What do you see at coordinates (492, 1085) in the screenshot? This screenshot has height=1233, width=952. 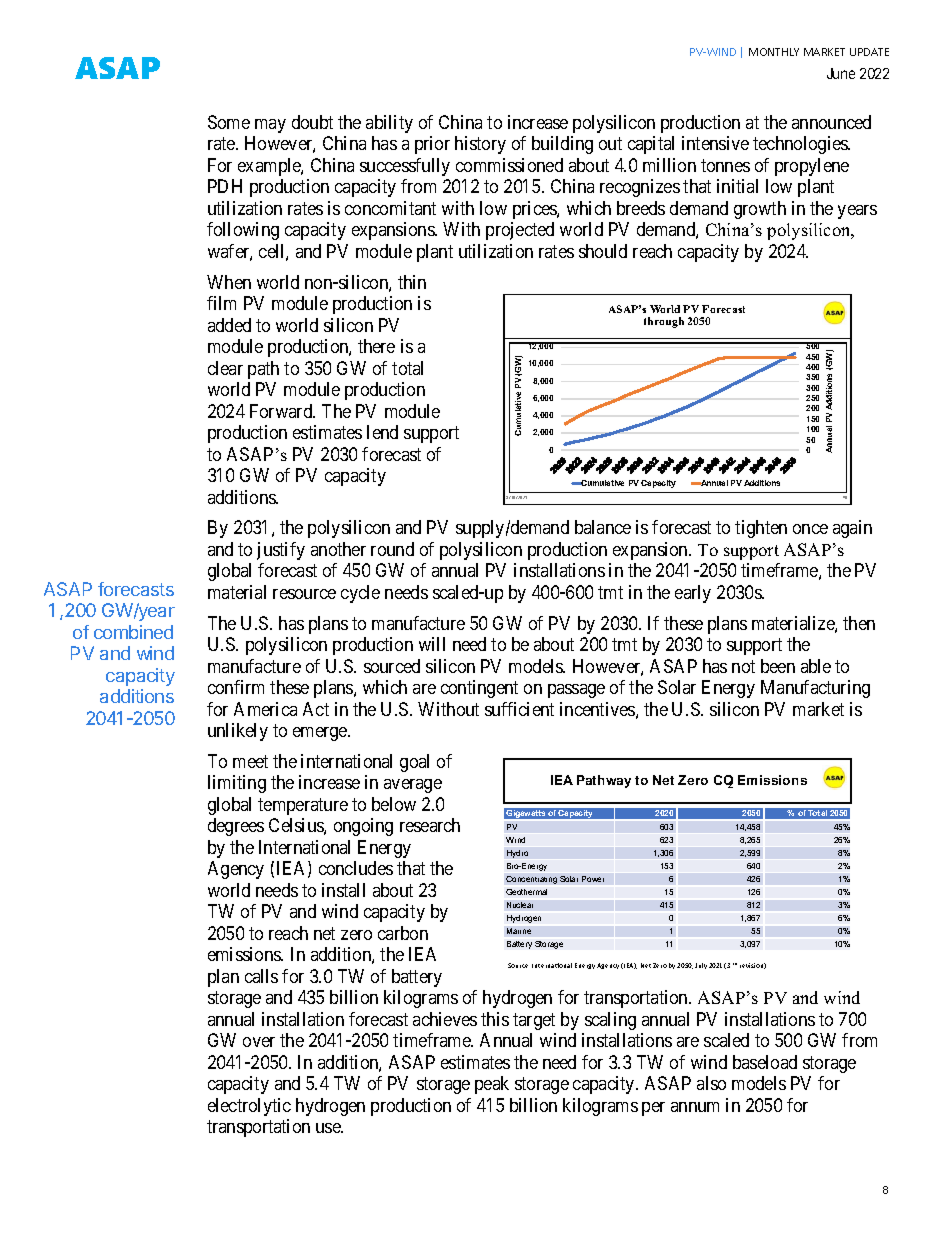 I see `peak` at bounding box center [492, 1085].
